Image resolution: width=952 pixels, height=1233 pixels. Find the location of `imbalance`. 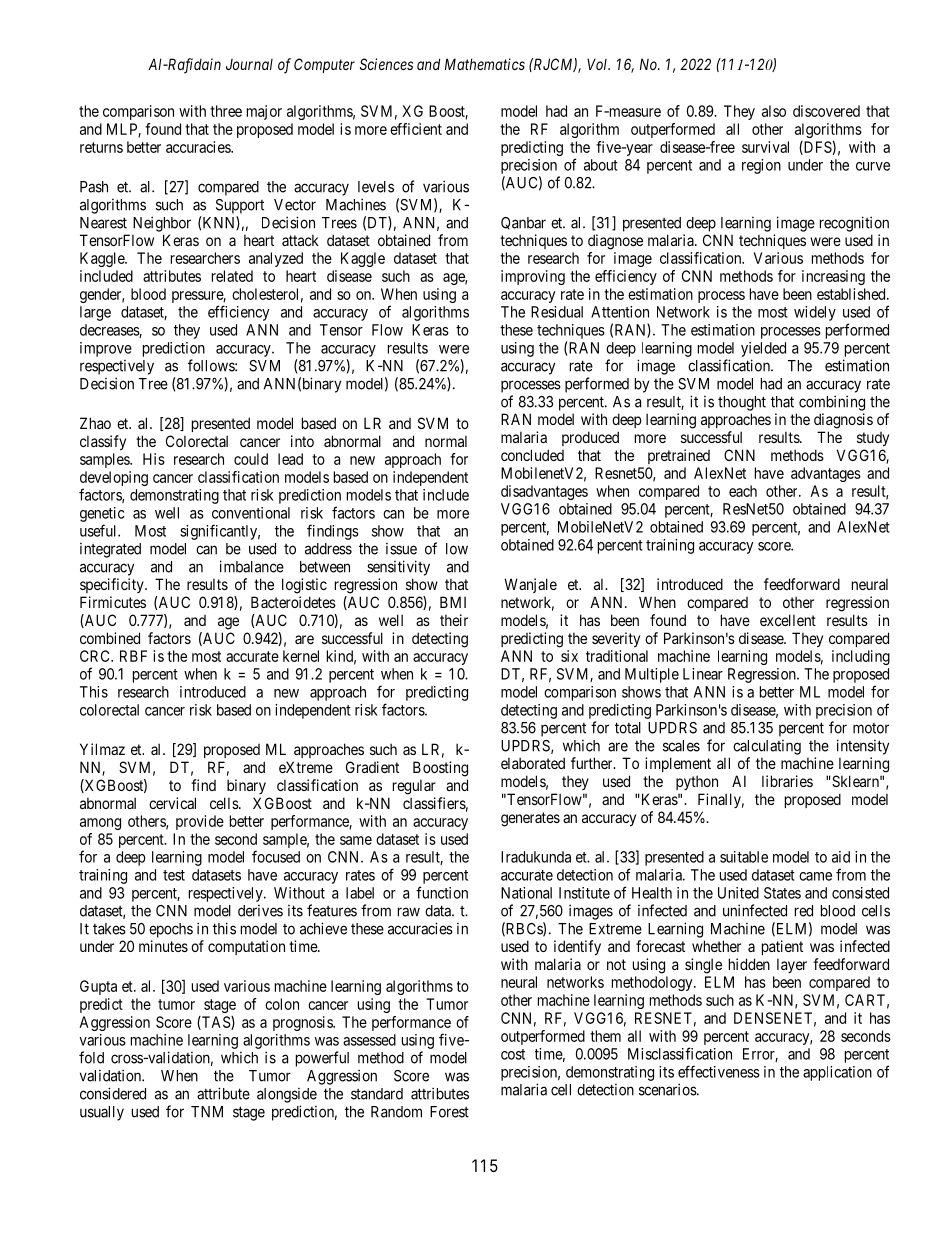

imbalance is located at coordinates (252, 566).
